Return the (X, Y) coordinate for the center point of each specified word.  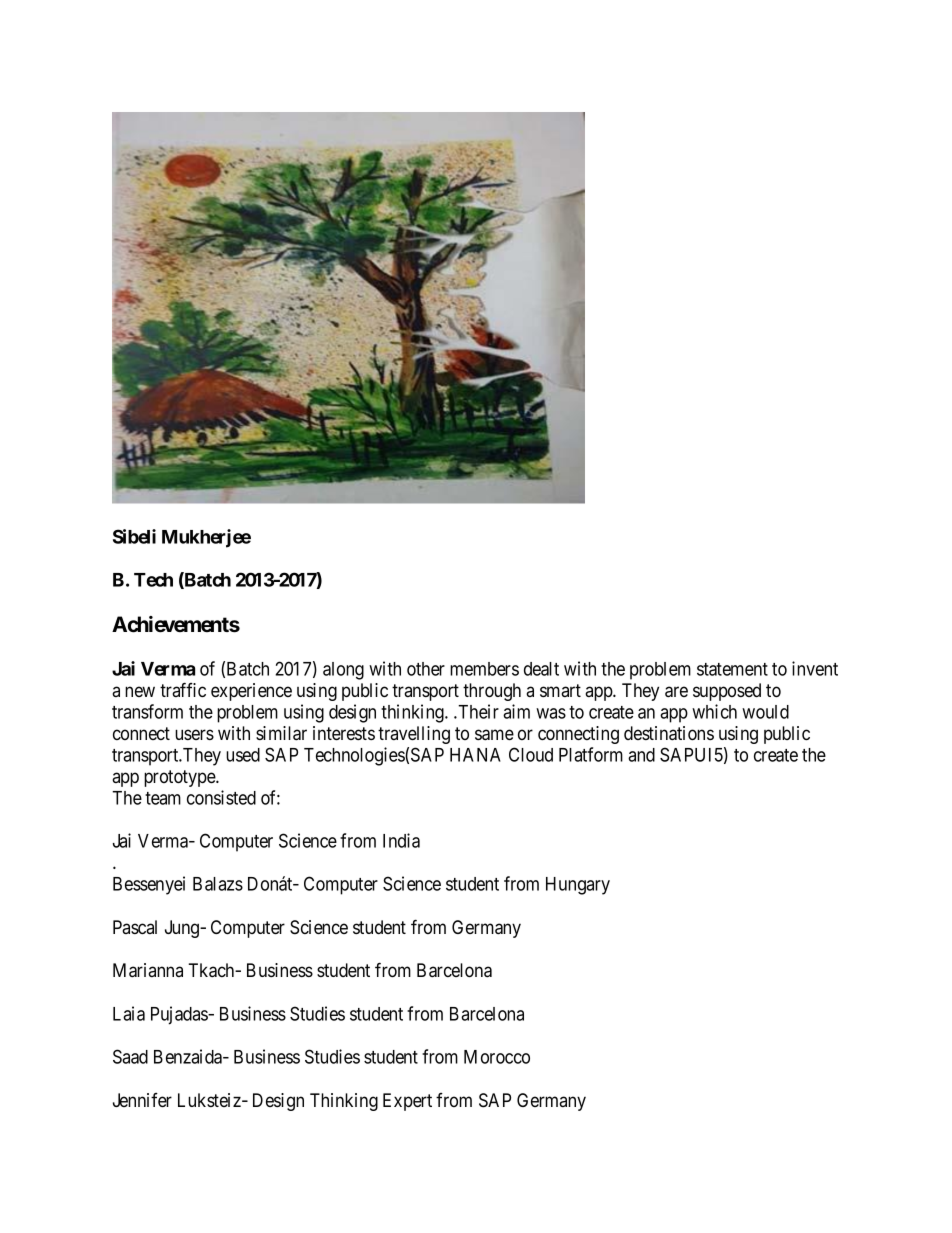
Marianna (148, 970)
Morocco (497, 1057)
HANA (475, 755)
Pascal (135, 927)
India (401, 840)
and (641, 755)
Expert (407, 1102)
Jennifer (142, 1100)
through (492, 692)
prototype (180, 778)
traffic (183, 689)
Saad (130, 1056)
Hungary (578, 886)
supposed (727, 692)
